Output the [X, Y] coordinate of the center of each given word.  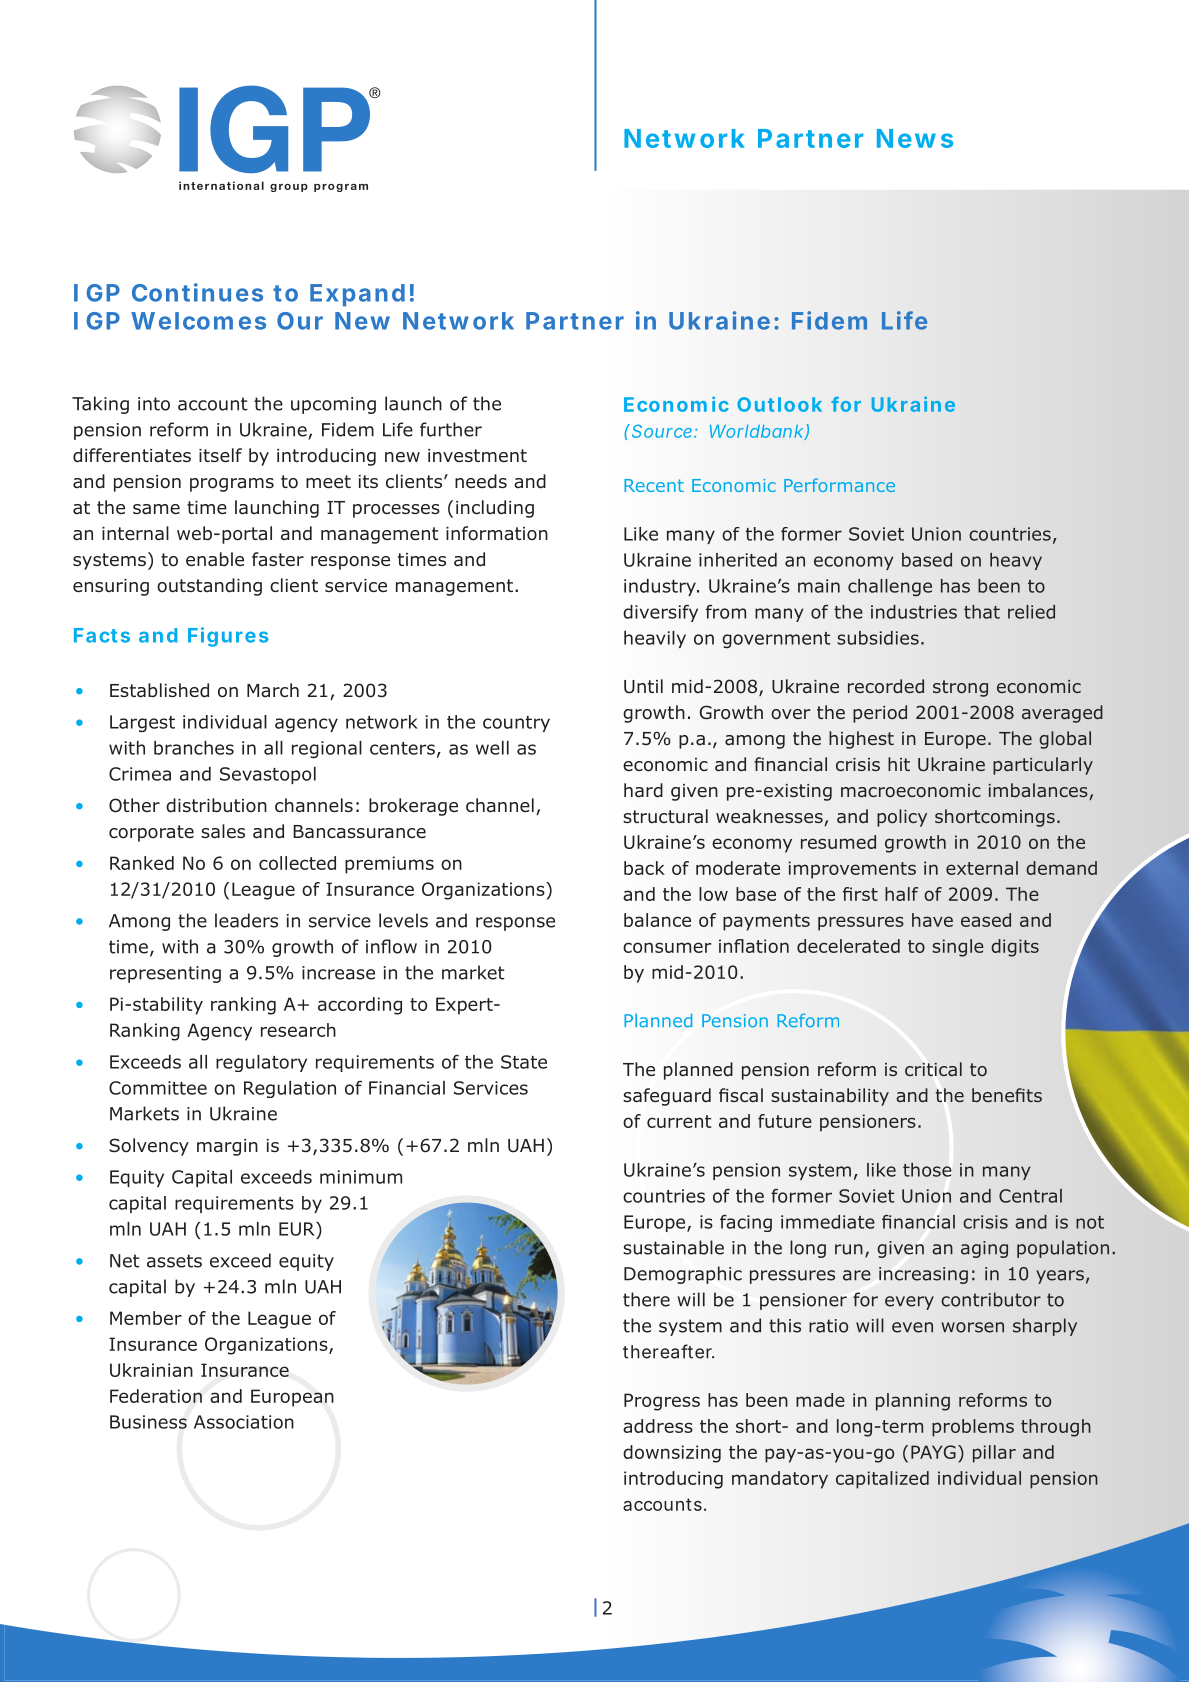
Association [244, 1422]
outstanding [209, 587]
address [658, 1426]
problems [973, 1428]
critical [933, 1069]
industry [661, 587]
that [982, 612]
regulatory [261, 1063]
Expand [357, 295]
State [524, 1062]
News [915, 138]
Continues [197, 292]
